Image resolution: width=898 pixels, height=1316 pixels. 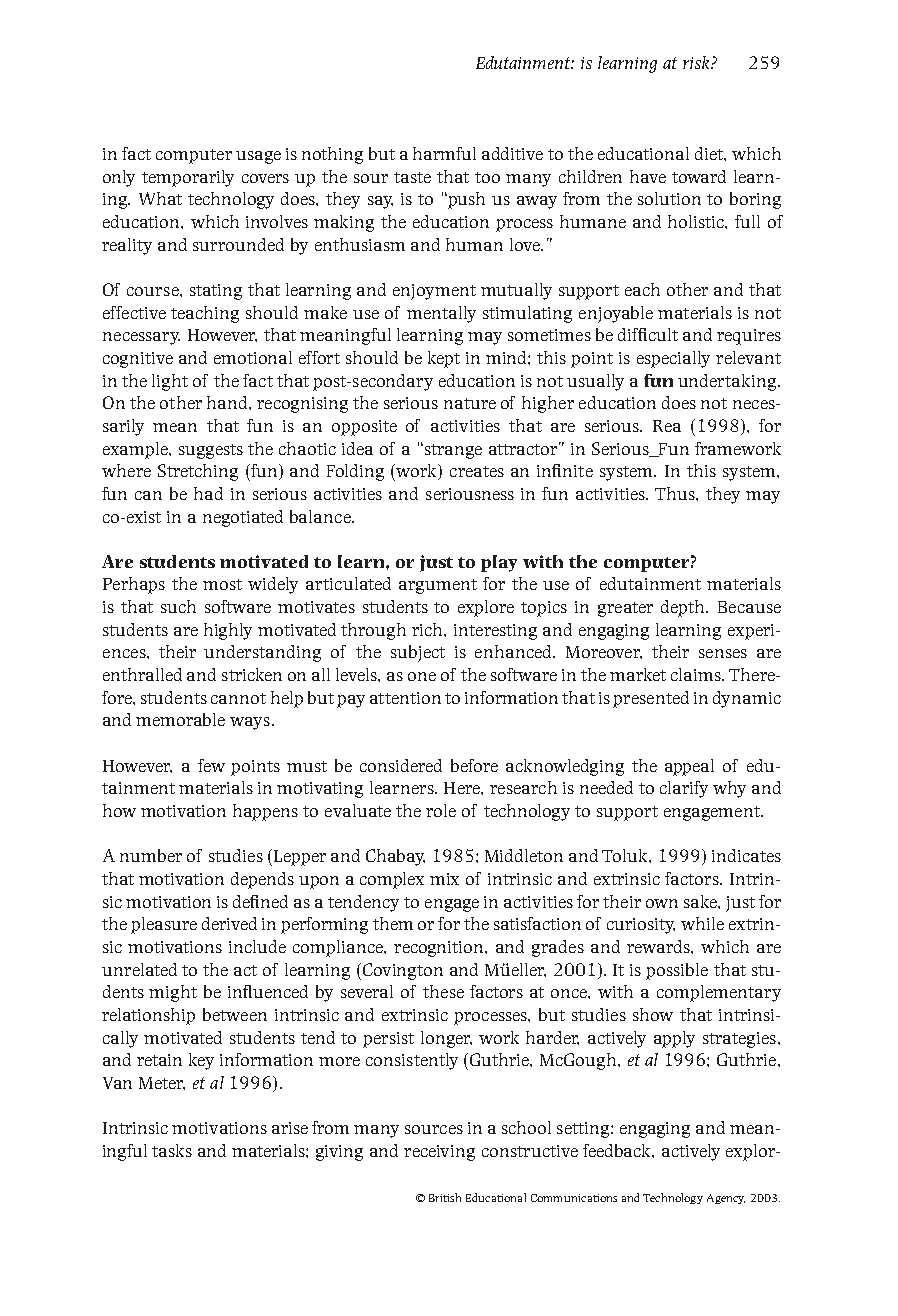 What do you see at coordinates (188, 178) in the page?
I see `temporarily` at bounding box center [188, 178].
